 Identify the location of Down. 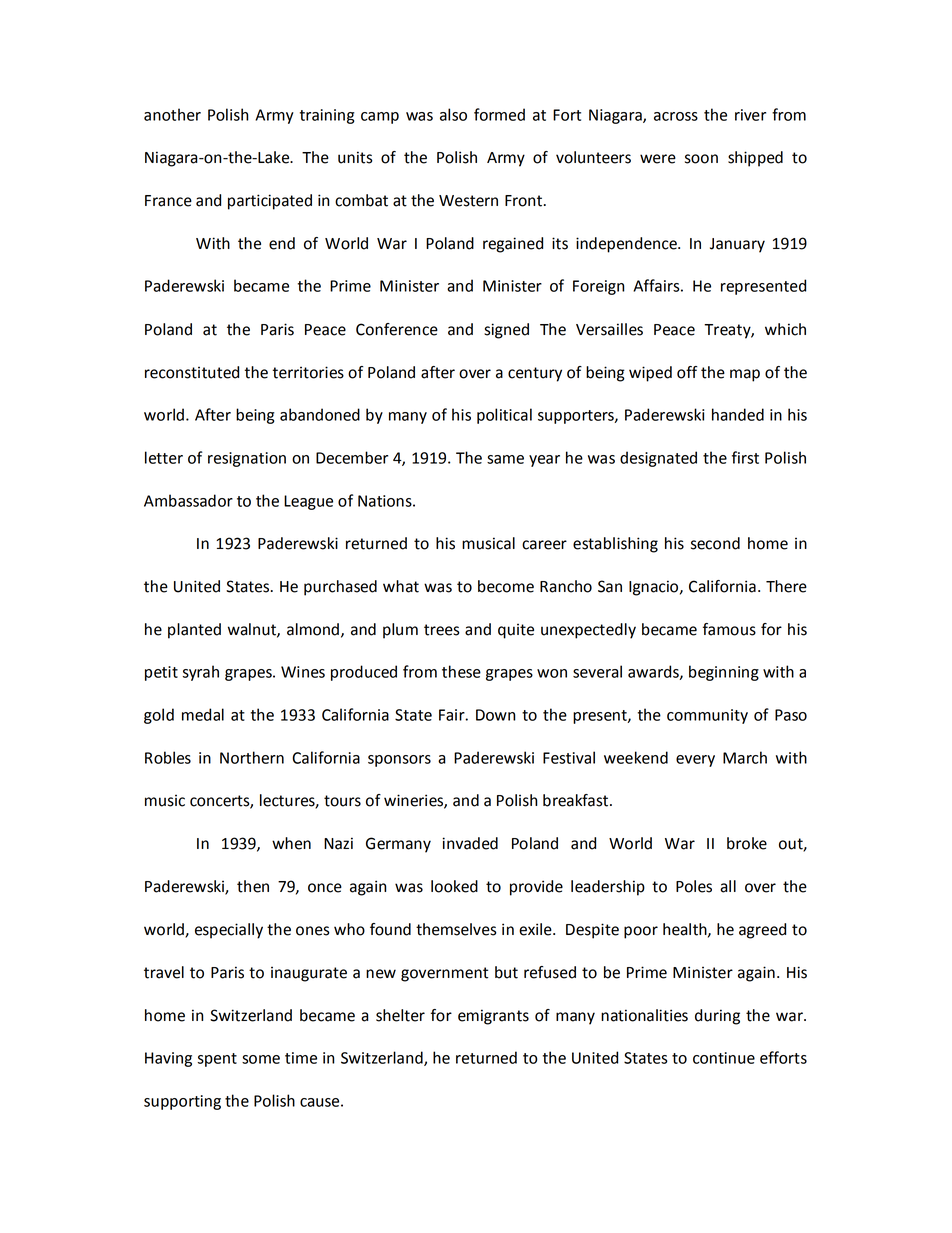
(496, 715).
